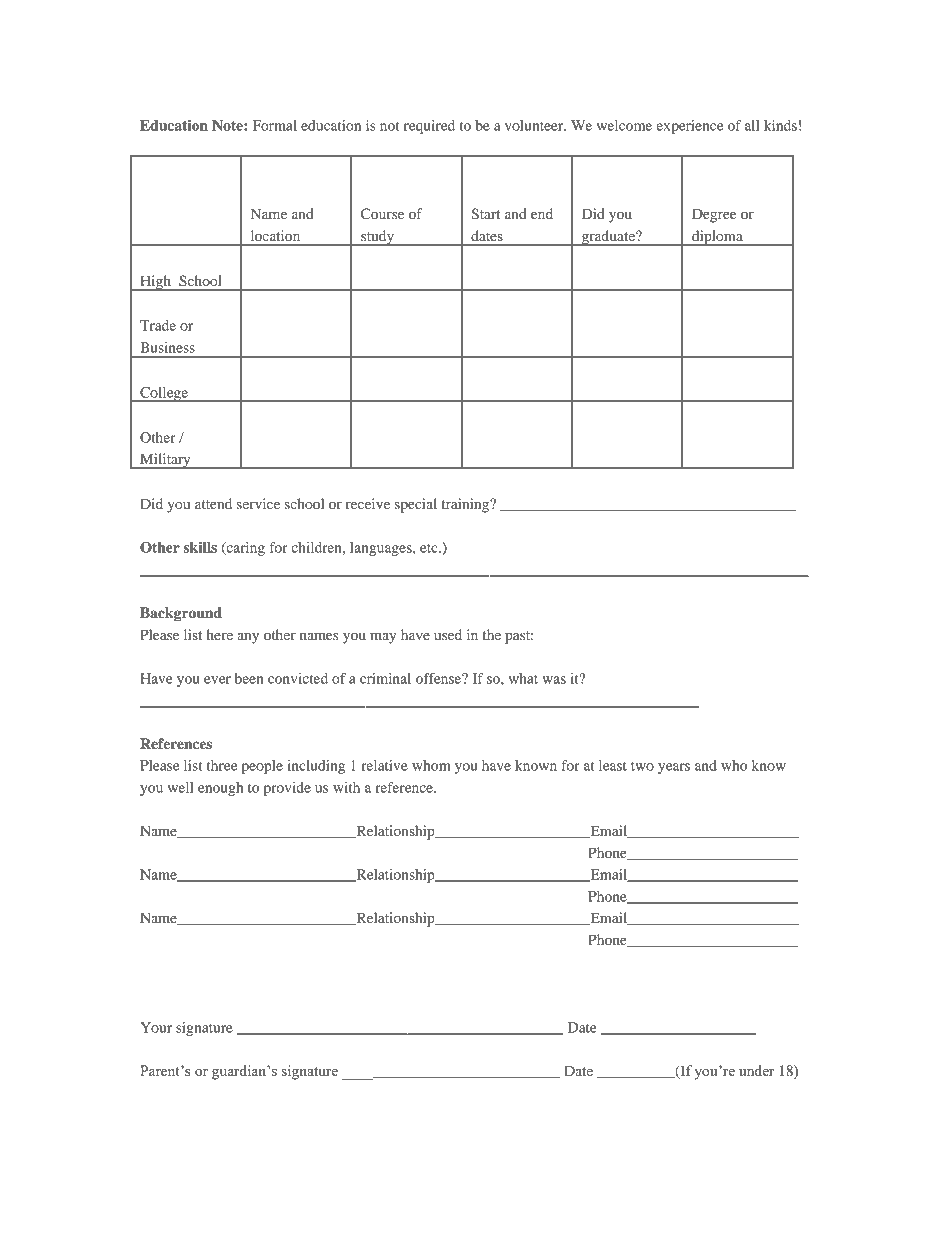 This screenshot has height=1233, width=952. Describe the element at coordinates (431, 765) in the screenshot. I see `whom` at that location.
